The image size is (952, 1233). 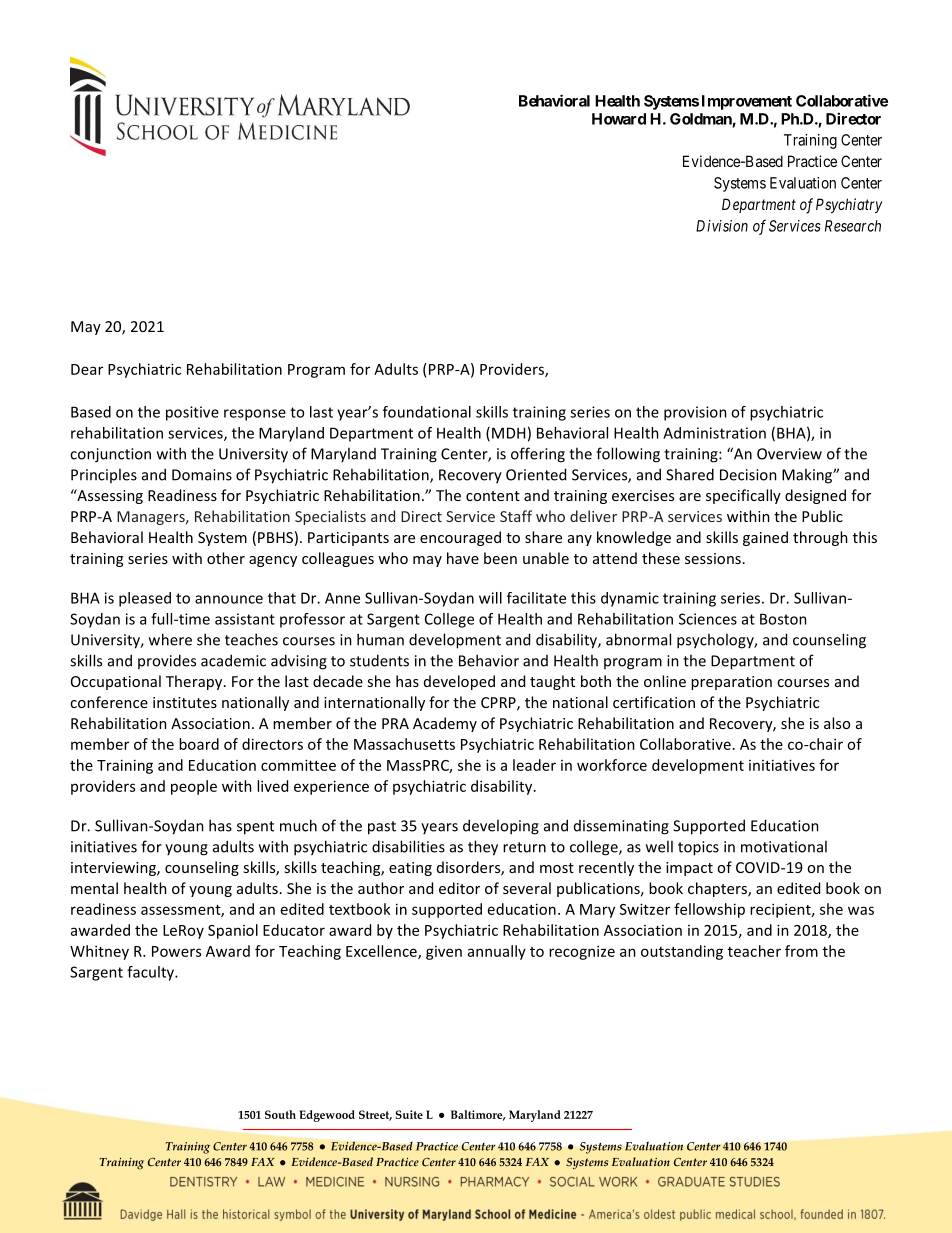 I want to click on teacher, so click(x=754, y=951).
